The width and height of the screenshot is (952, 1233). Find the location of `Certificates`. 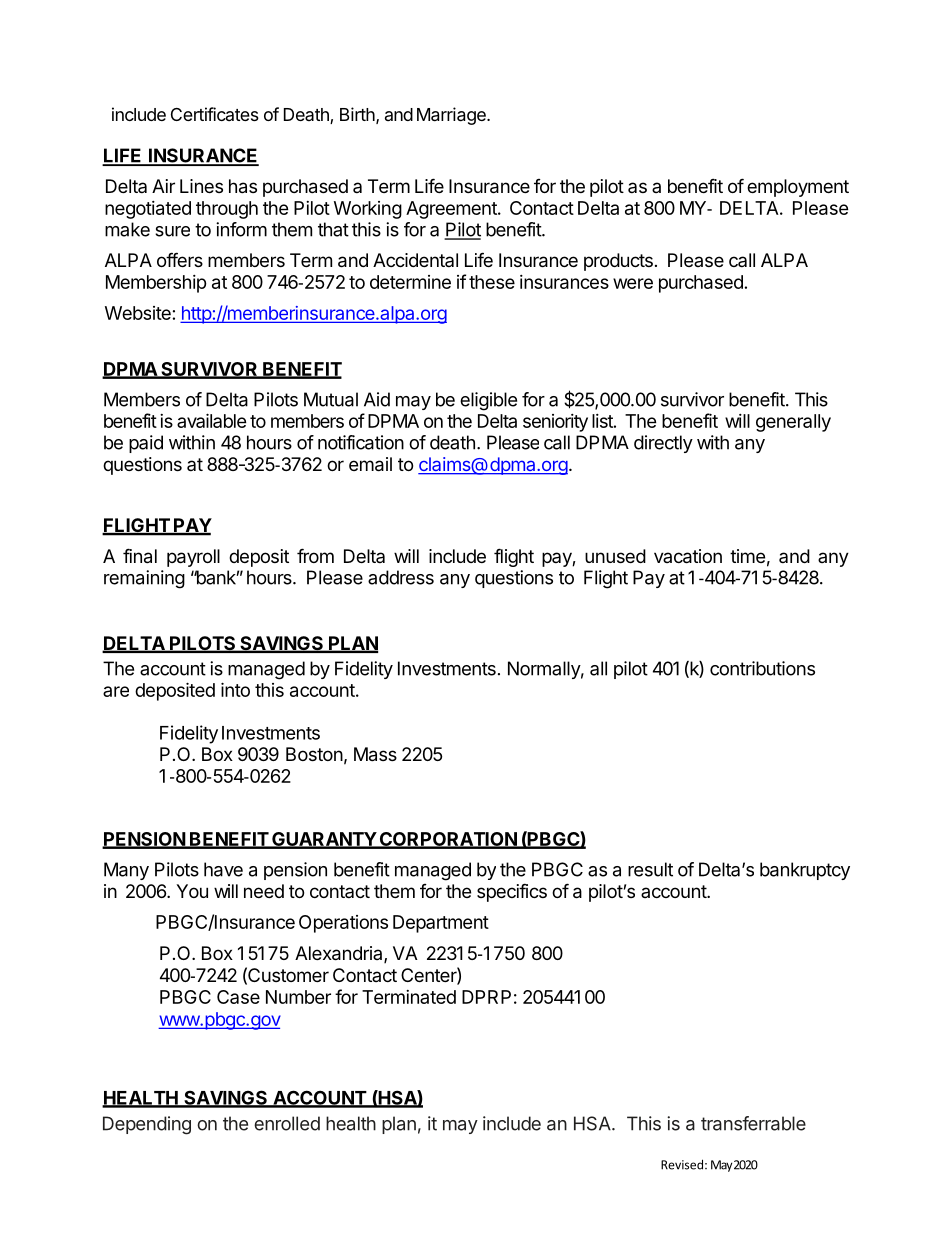

Certificates is located at coordinates (215, 114).
